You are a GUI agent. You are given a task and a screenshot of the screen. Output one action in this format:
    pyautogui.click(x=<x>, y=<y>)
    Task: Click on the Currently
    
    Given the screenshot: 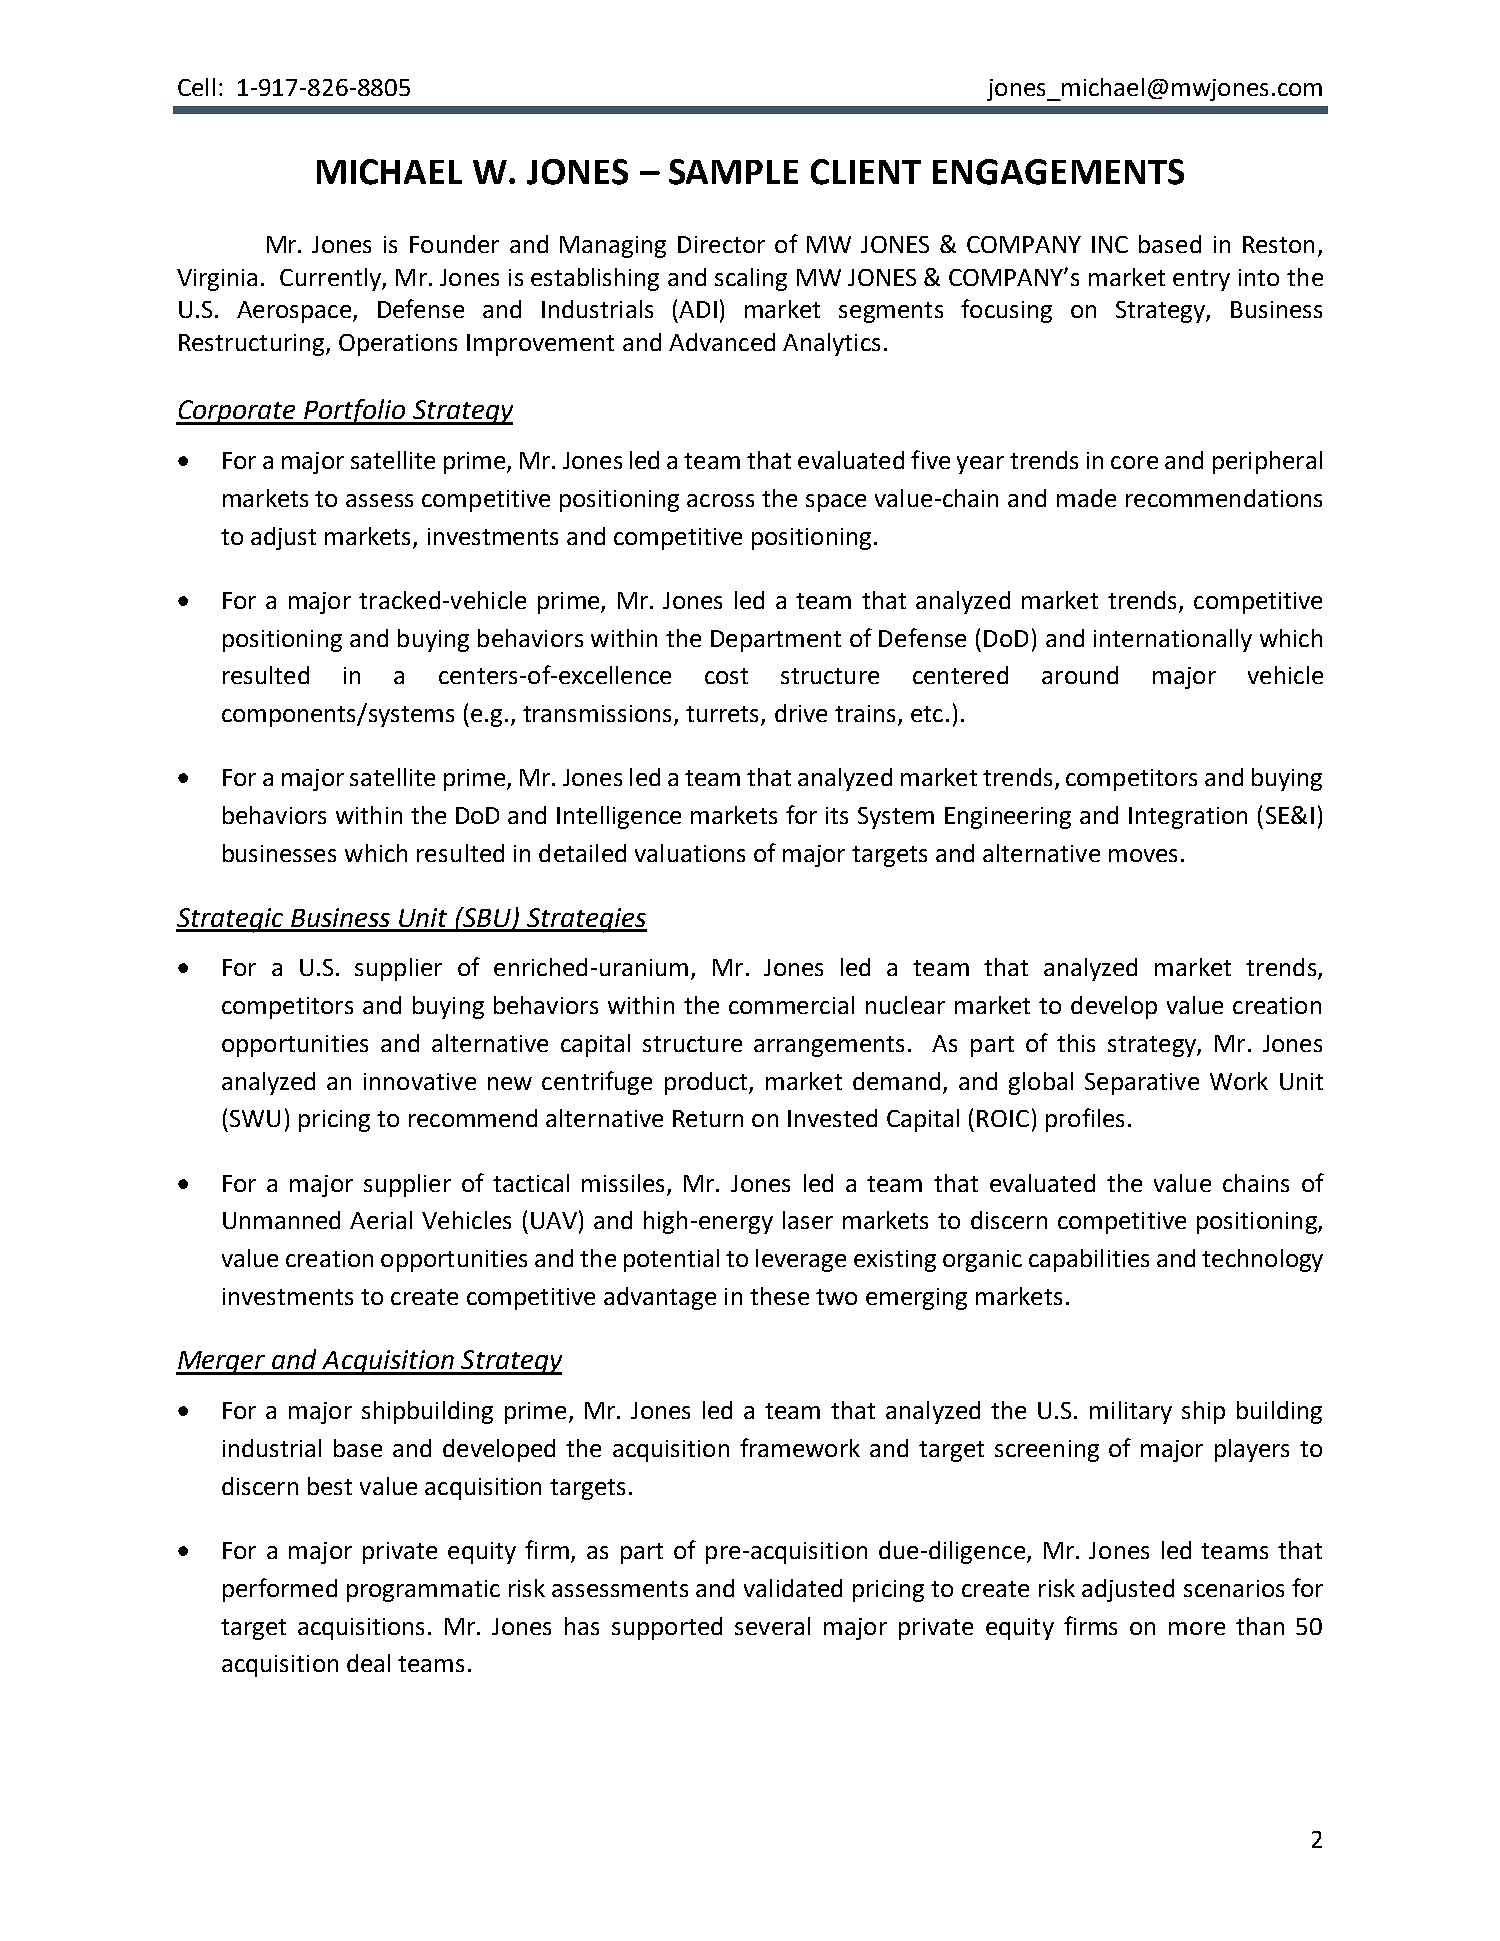 What is the action you would take?
    pyautogui.click(x=331, y=279)
